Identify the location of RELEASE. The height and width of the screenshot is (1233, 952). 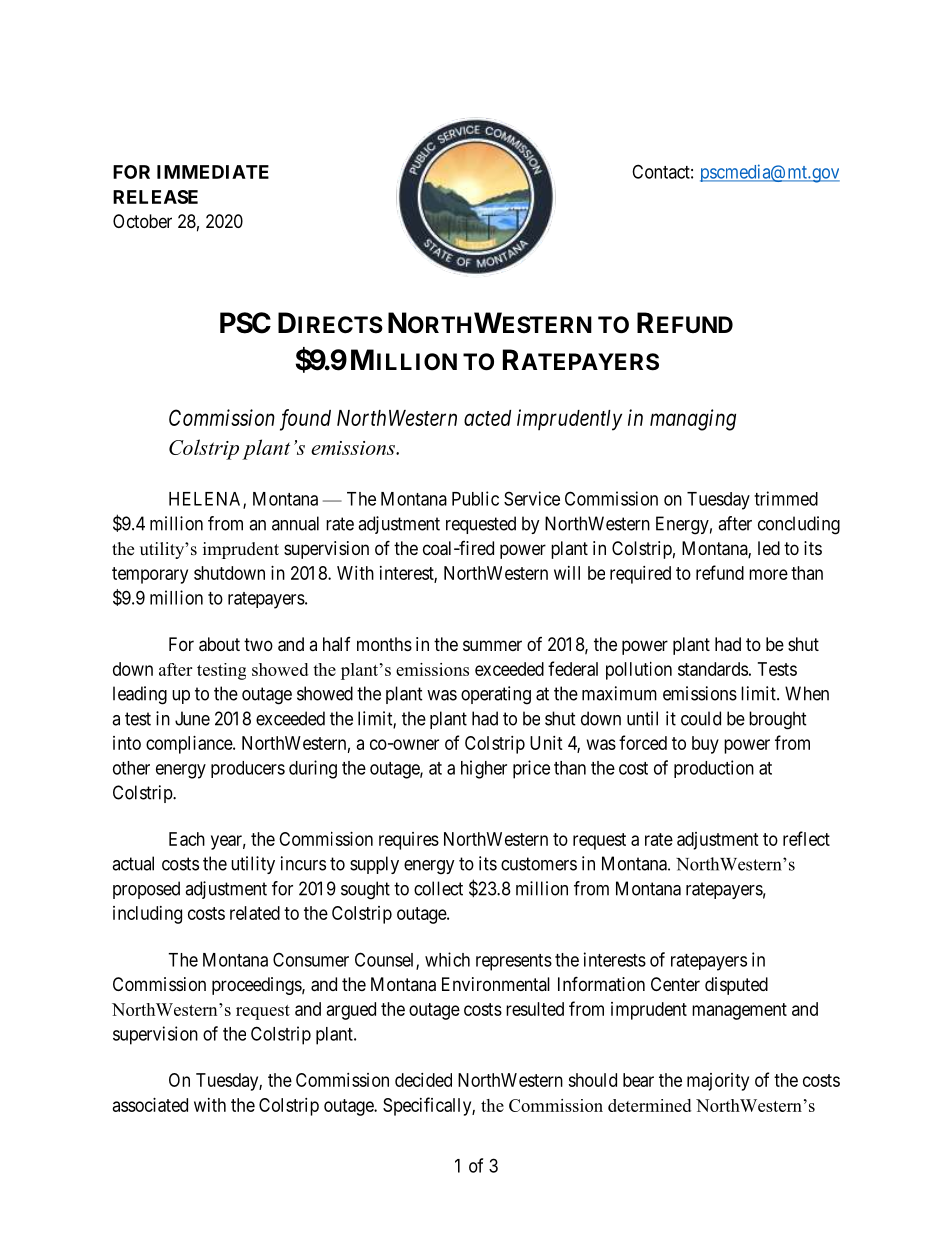
(155, 197).
